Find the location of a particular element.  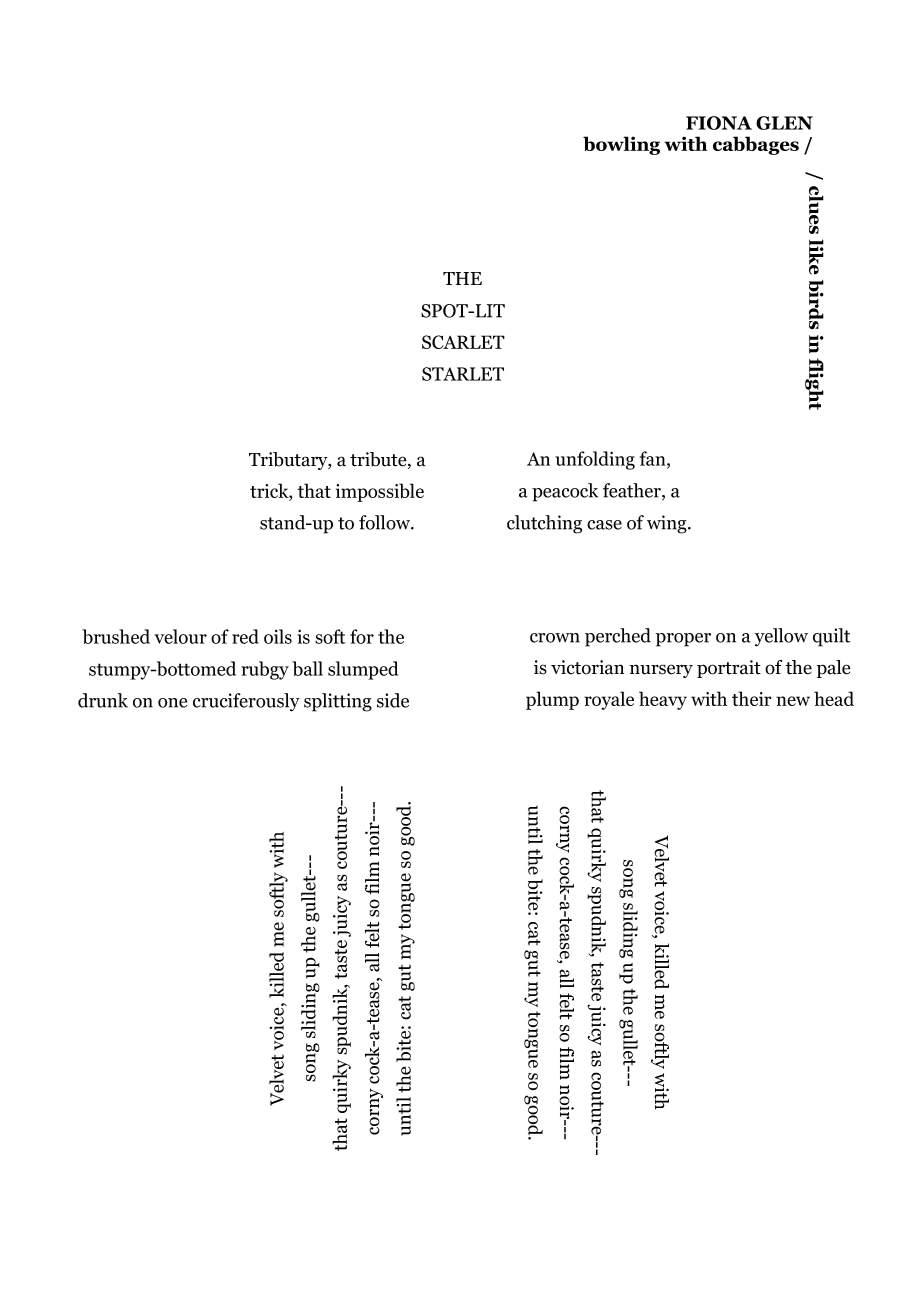

bowling is located at coordinates (621, 145).
